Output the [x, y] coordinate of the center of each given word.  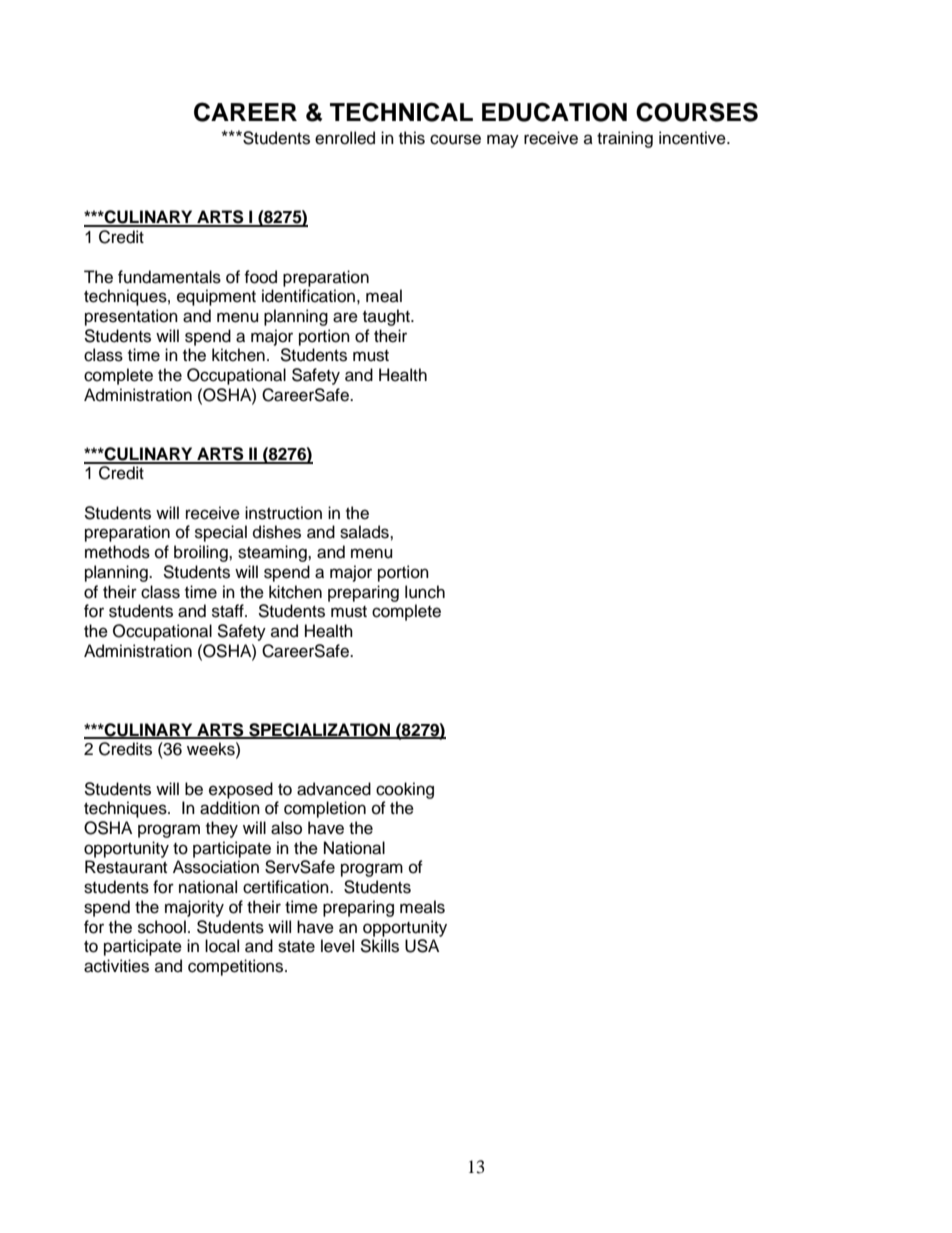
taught [387, 317]
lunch [425, 592]
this [412, 138]
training [625, 139]
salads [365, 532]
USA [422, 946]
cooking [405, 790]
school [162, 927]
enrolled [345, 138]
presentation [131, 317]
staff [229, 611]
